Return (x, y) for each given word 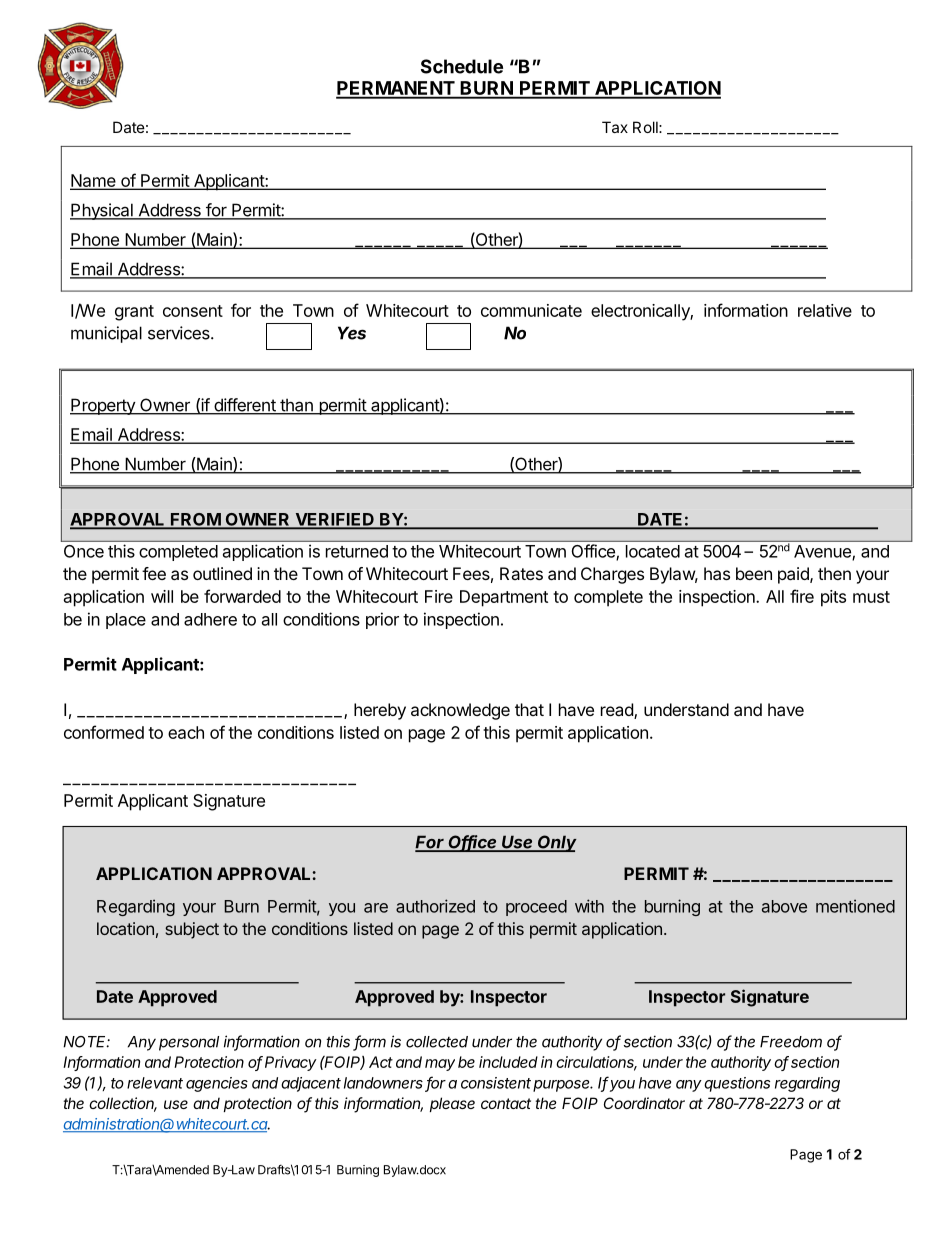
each (186, 732)
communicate (531, 310)
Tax (615, 127)
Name (94, 182)
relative (825, 310)
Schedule (462, 66)
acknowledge (460, 711)
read (618, 711)
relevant (155, 1083)
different (245, 406)
